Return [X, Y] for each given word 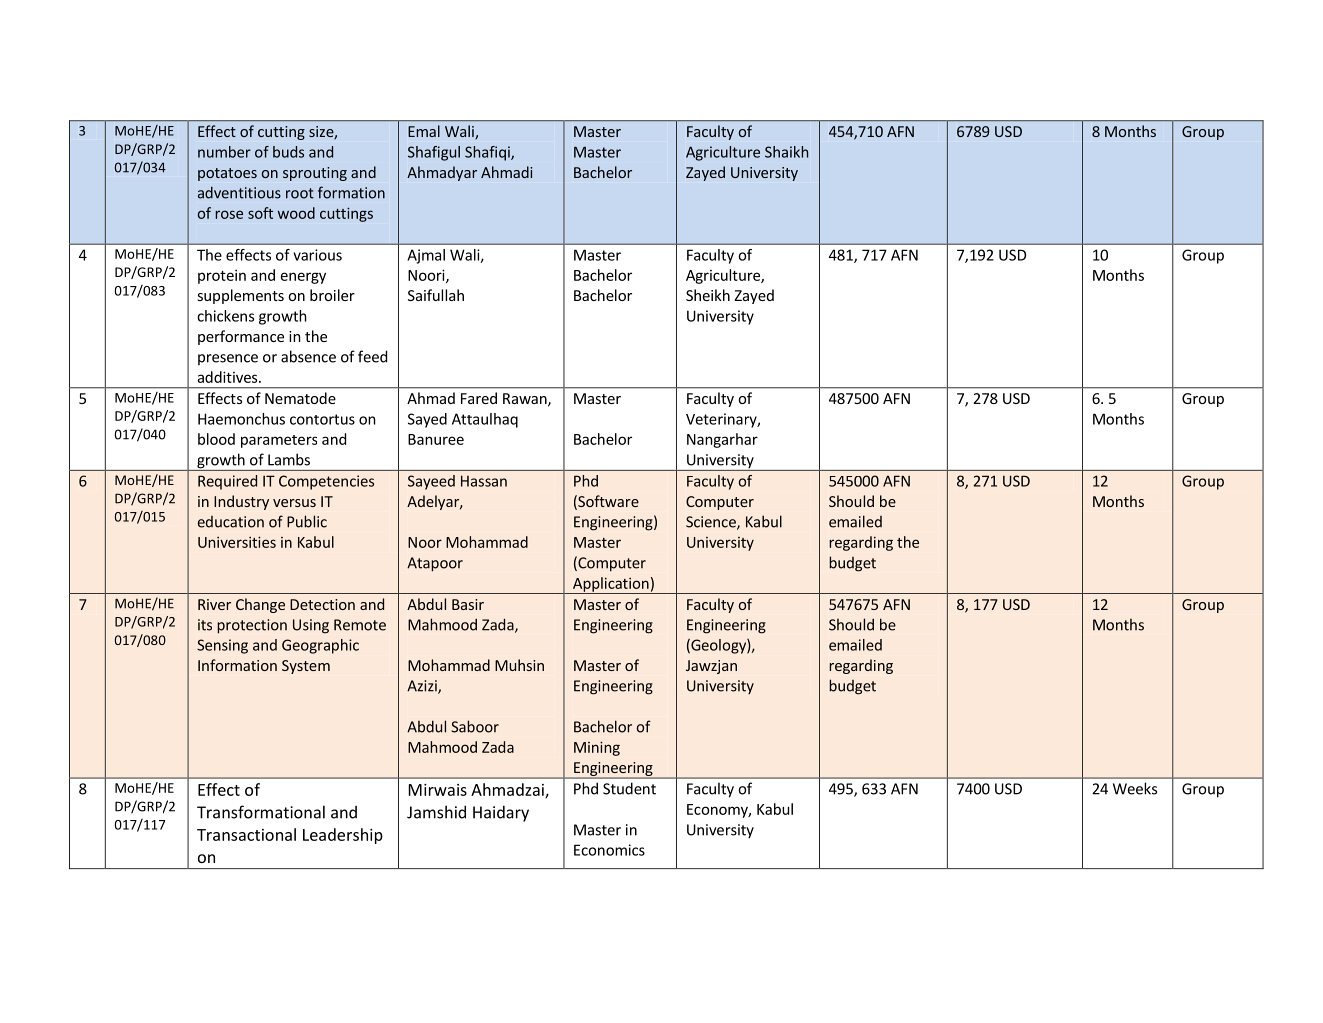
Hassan [484, 481]
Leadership [343, 836]
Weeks [1135, 788]
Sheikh [708, 295]
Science [712, 523]
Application [611, 585]
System [306, 667]
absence [308, 356]
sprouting [315, 174]
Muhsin [519, 665]
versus [294, 503]
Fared [479, 398]
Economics [609, 850]
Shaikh [786, 152]
